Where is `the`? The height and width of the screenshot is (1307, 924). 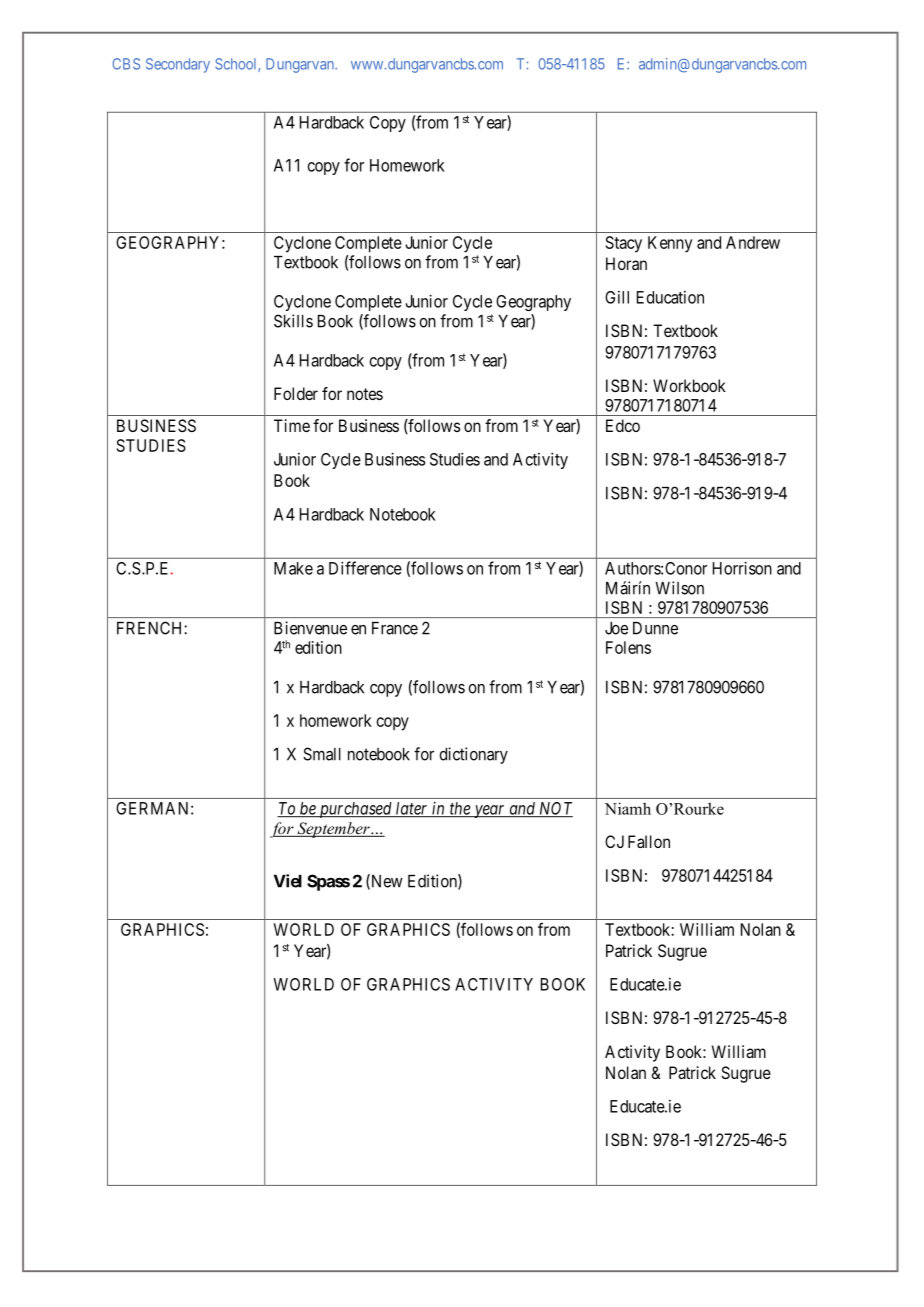 the is located at coordinates (460, 809).
